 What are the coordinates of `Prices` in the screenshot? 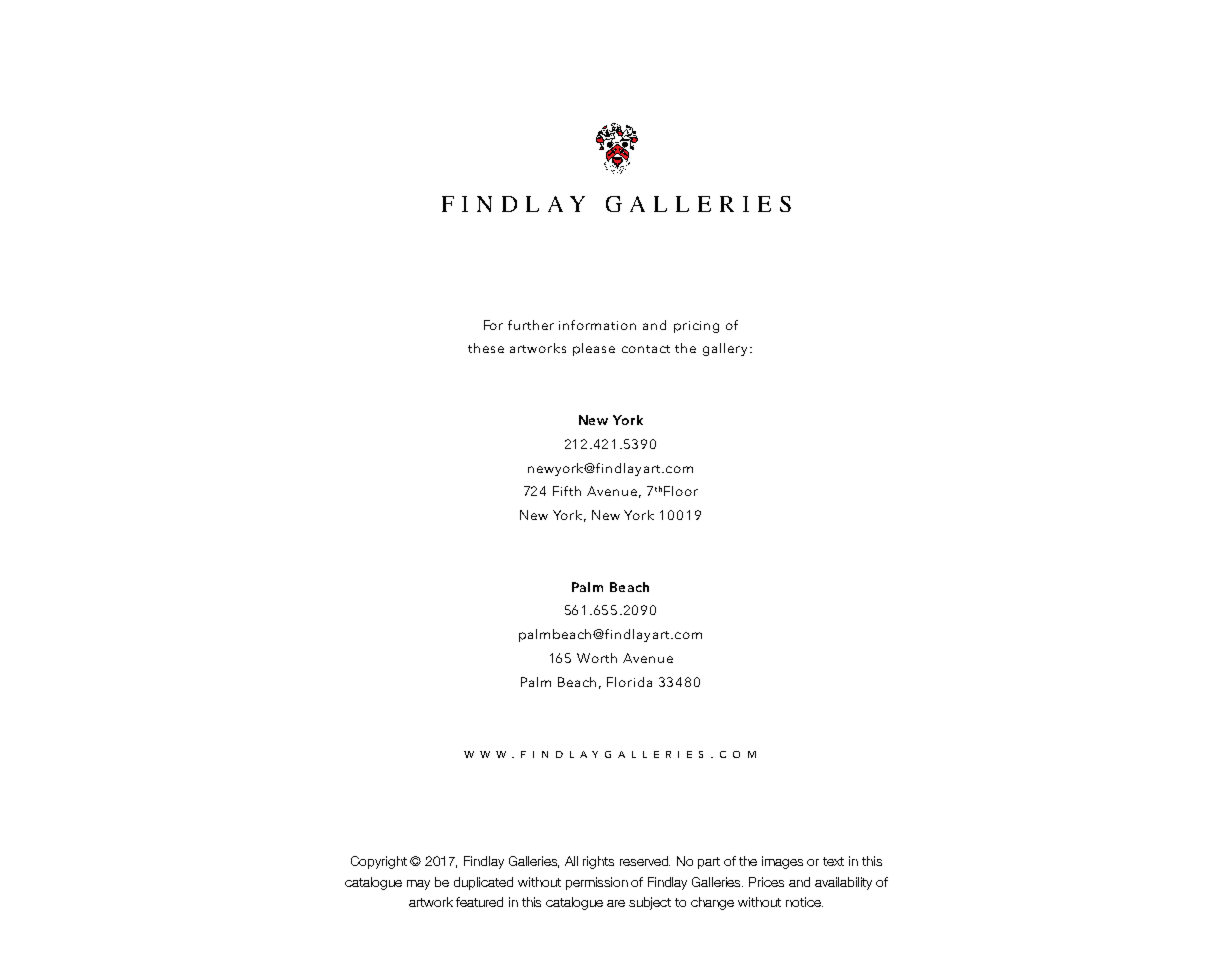 It's located at (766, 882).
